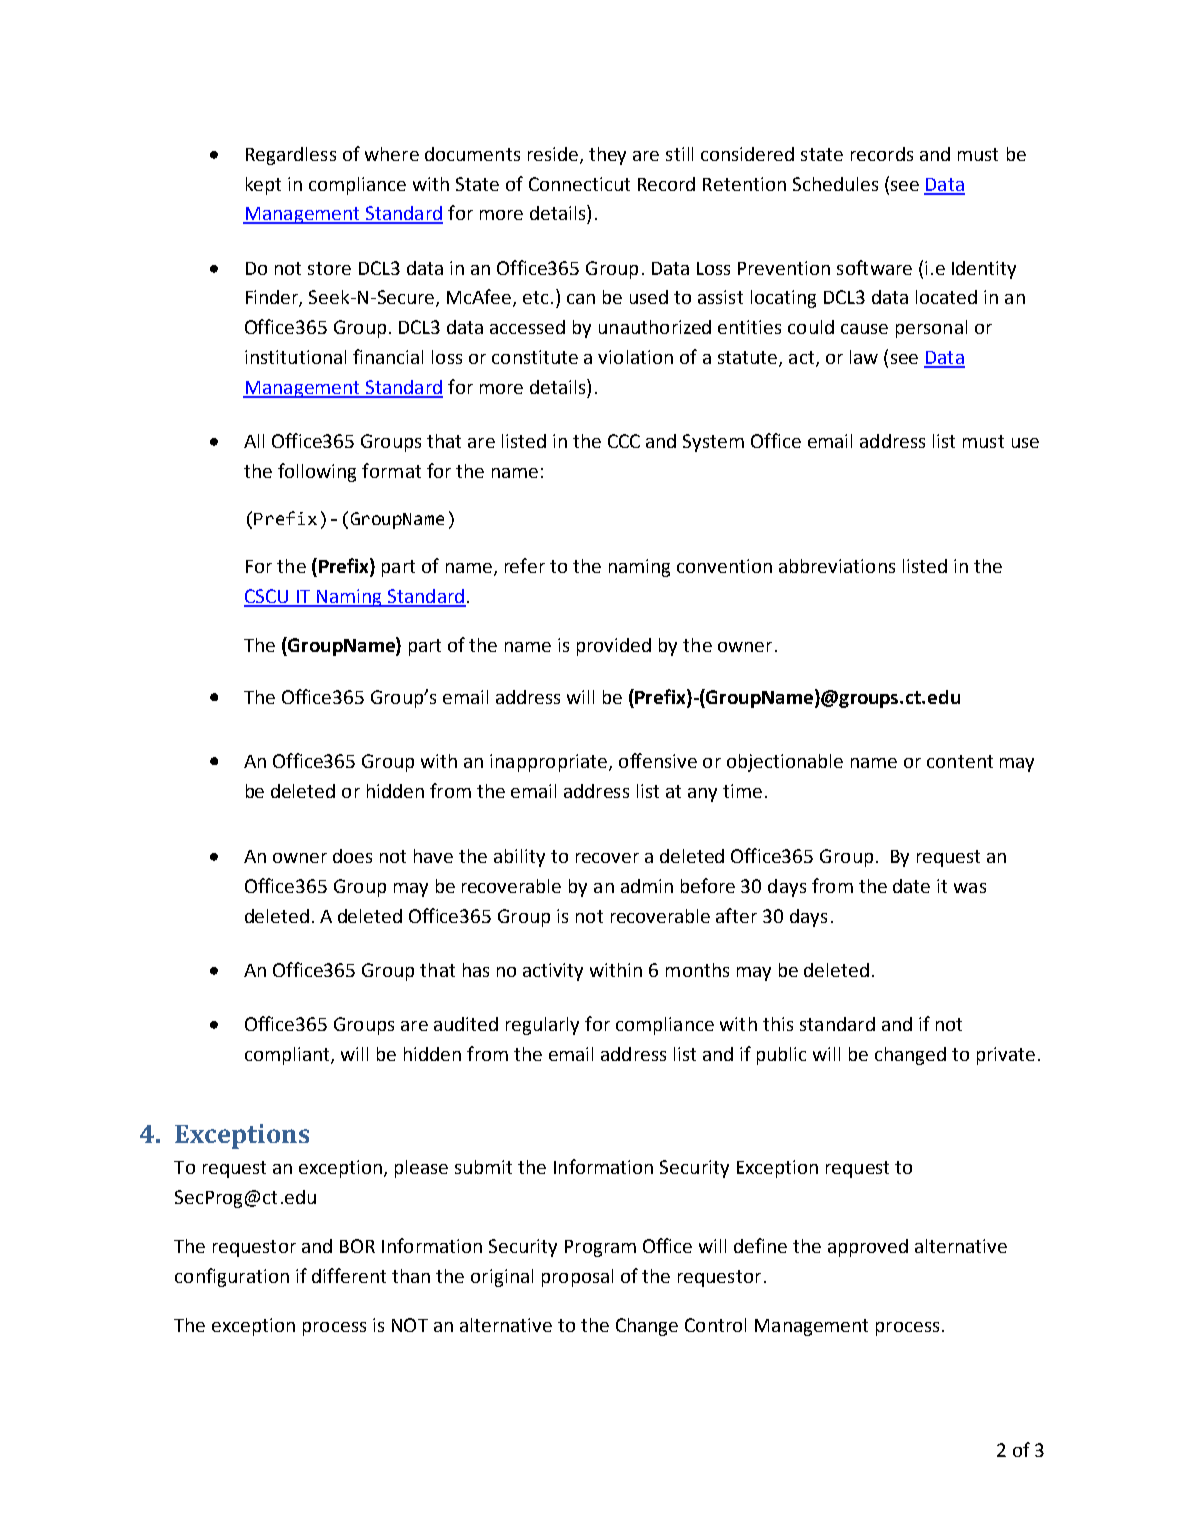  What do you see at coordinates (291, 156) in the screenshot?
I see `Regardless` at bounding box center [291, 156].
